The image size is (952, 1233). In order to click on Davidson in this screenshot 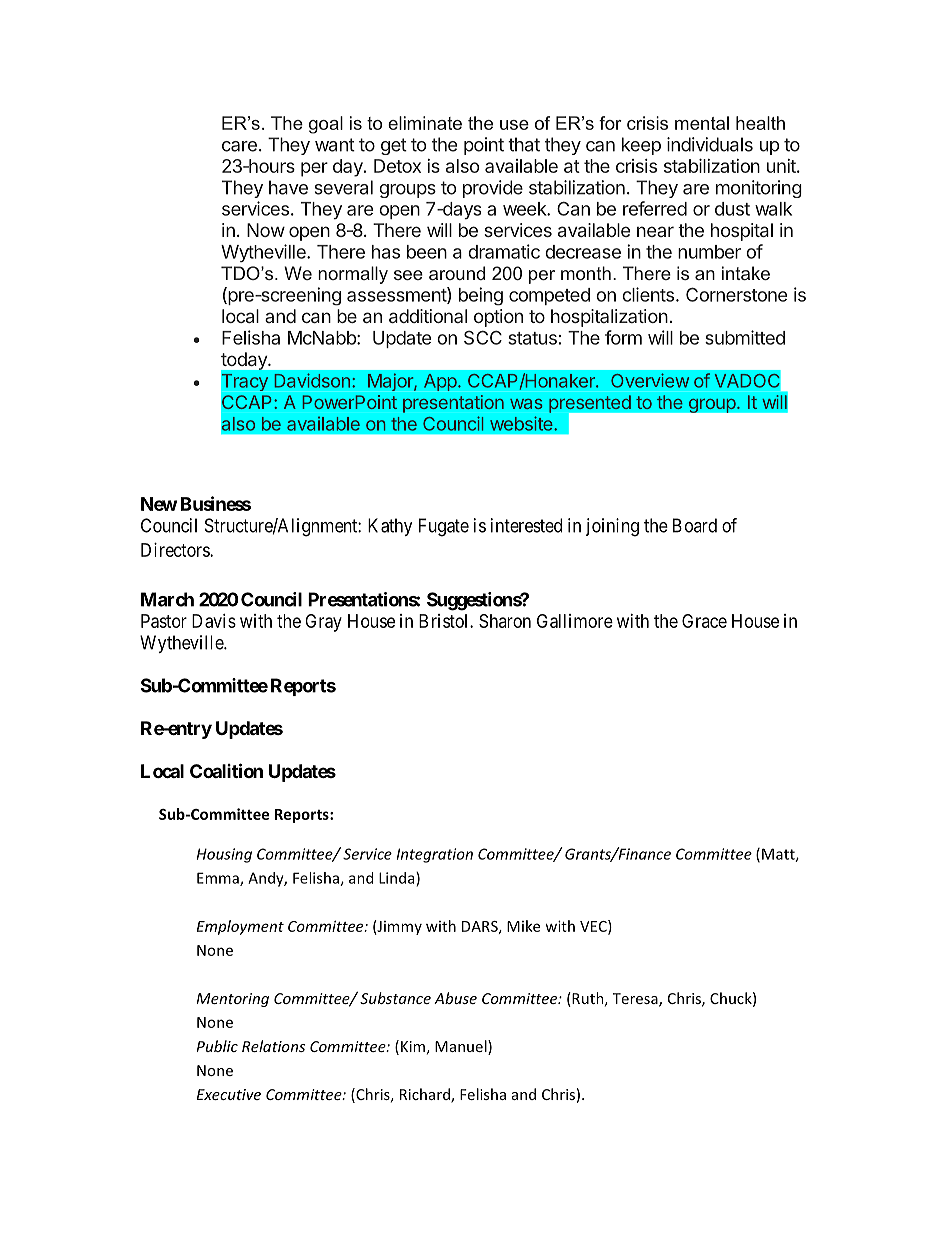, I will do `click(312, 380)`.
